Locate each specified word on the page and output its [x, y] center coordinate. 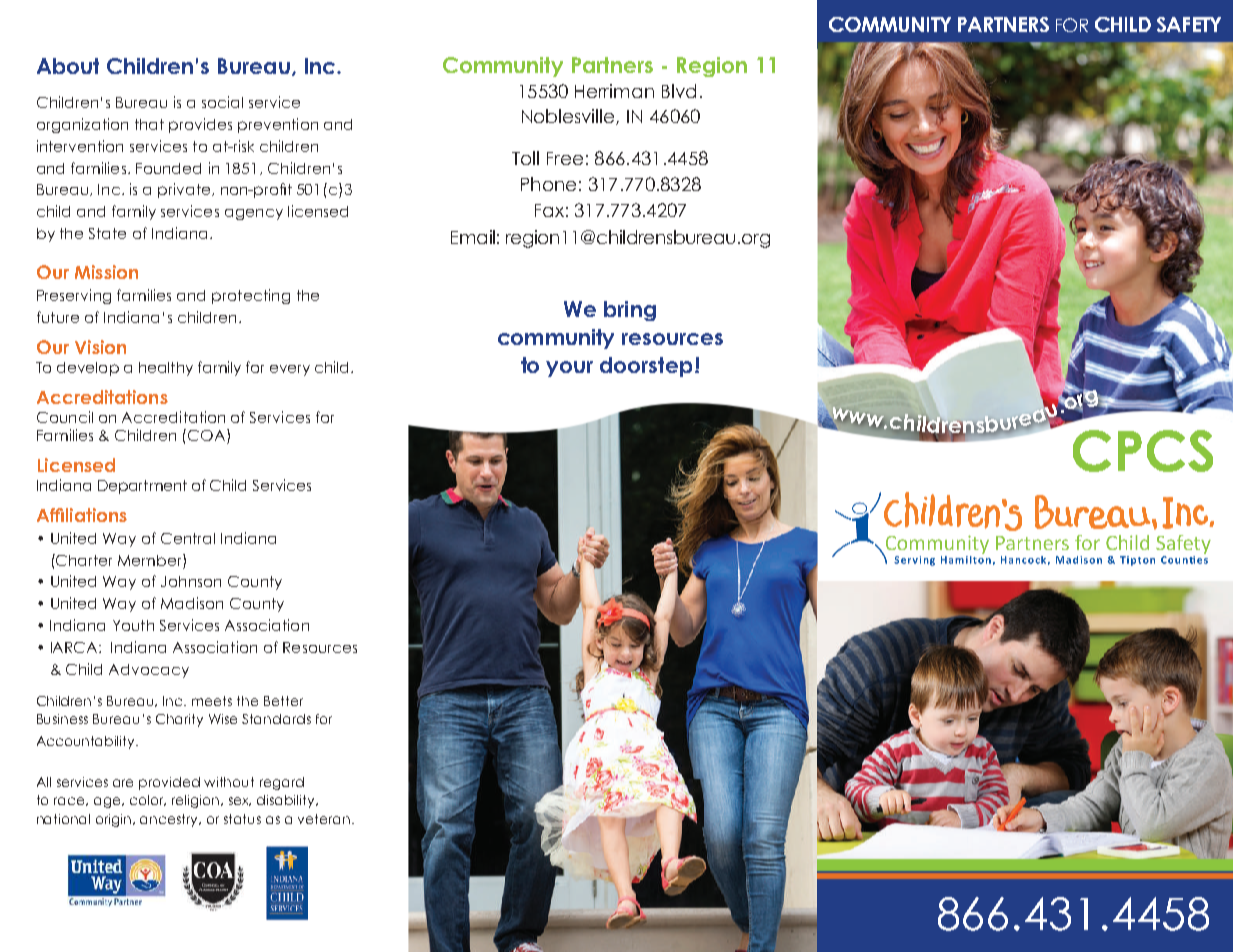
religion [197, 801]
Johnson [191, 581]
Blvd [679, 91]
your [569, 369]
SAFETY [1189, 24]
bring [630, 311]
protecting [251, 296]
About [68, 66]
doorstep [646, 367]
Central [188, 538]
